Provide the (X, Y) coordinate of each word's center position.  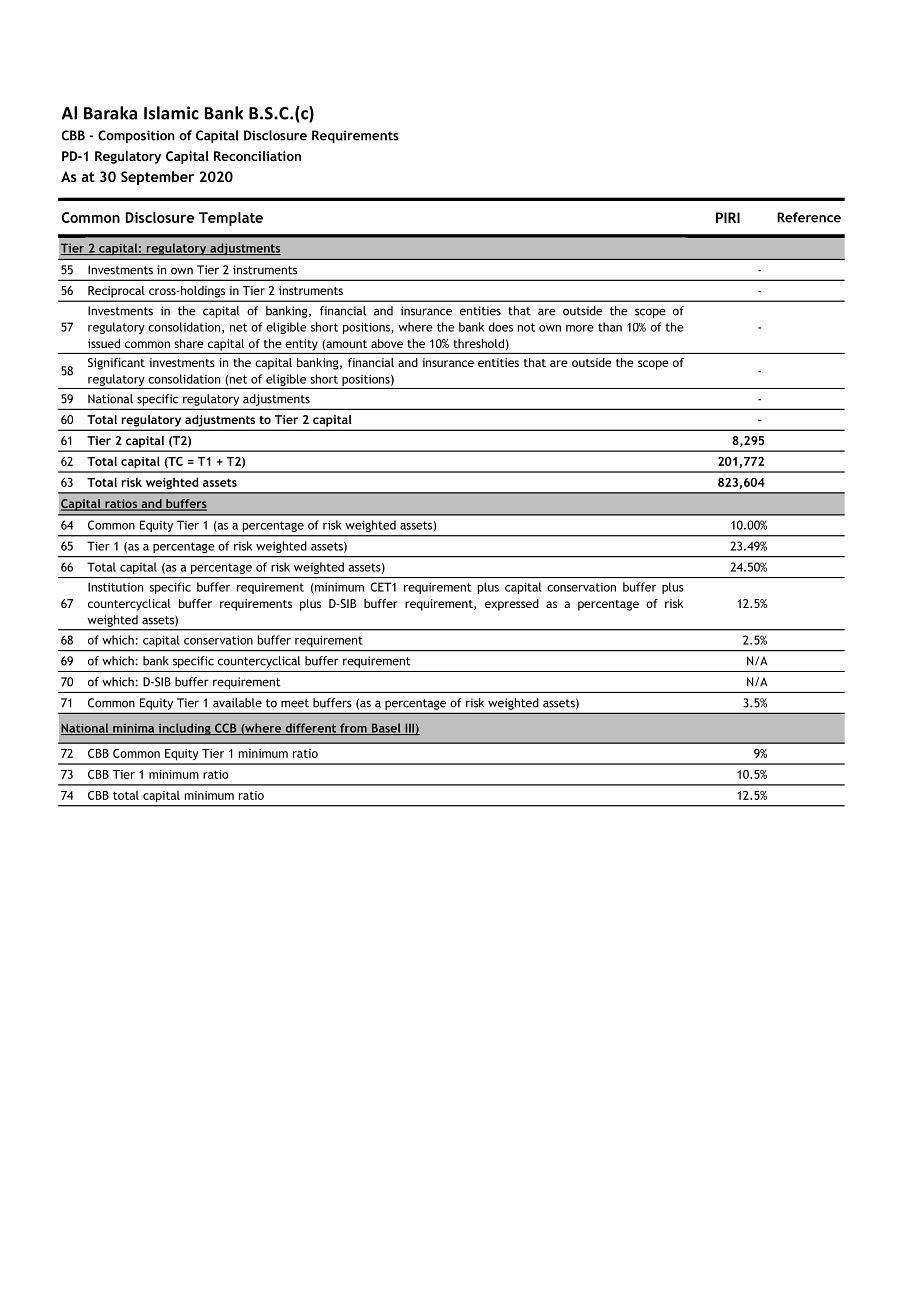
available (237, 703)
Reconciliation (257, 156)
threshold (478, 343)
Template (231, 219)
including (184, 729)
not (526, 327)
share (189, 343)
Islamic (171, 113)
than (610, 327)
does (500, 327)
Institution (115, 587)
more (580, 328)
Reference (809, 217)
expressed (512, 605)
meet (295, 703)
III (409, 729)
